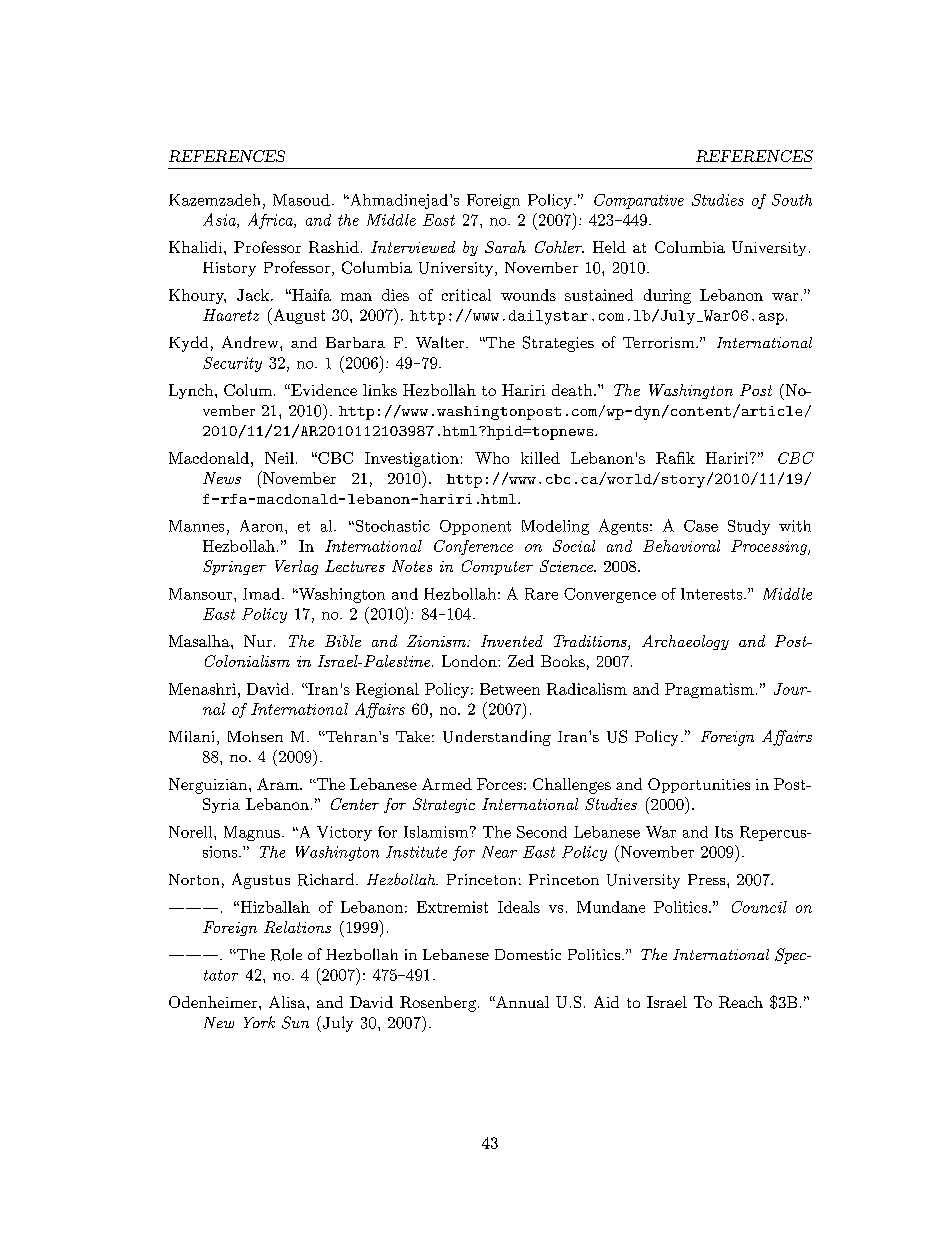  I want to click on Imad, so click(261, 594).
